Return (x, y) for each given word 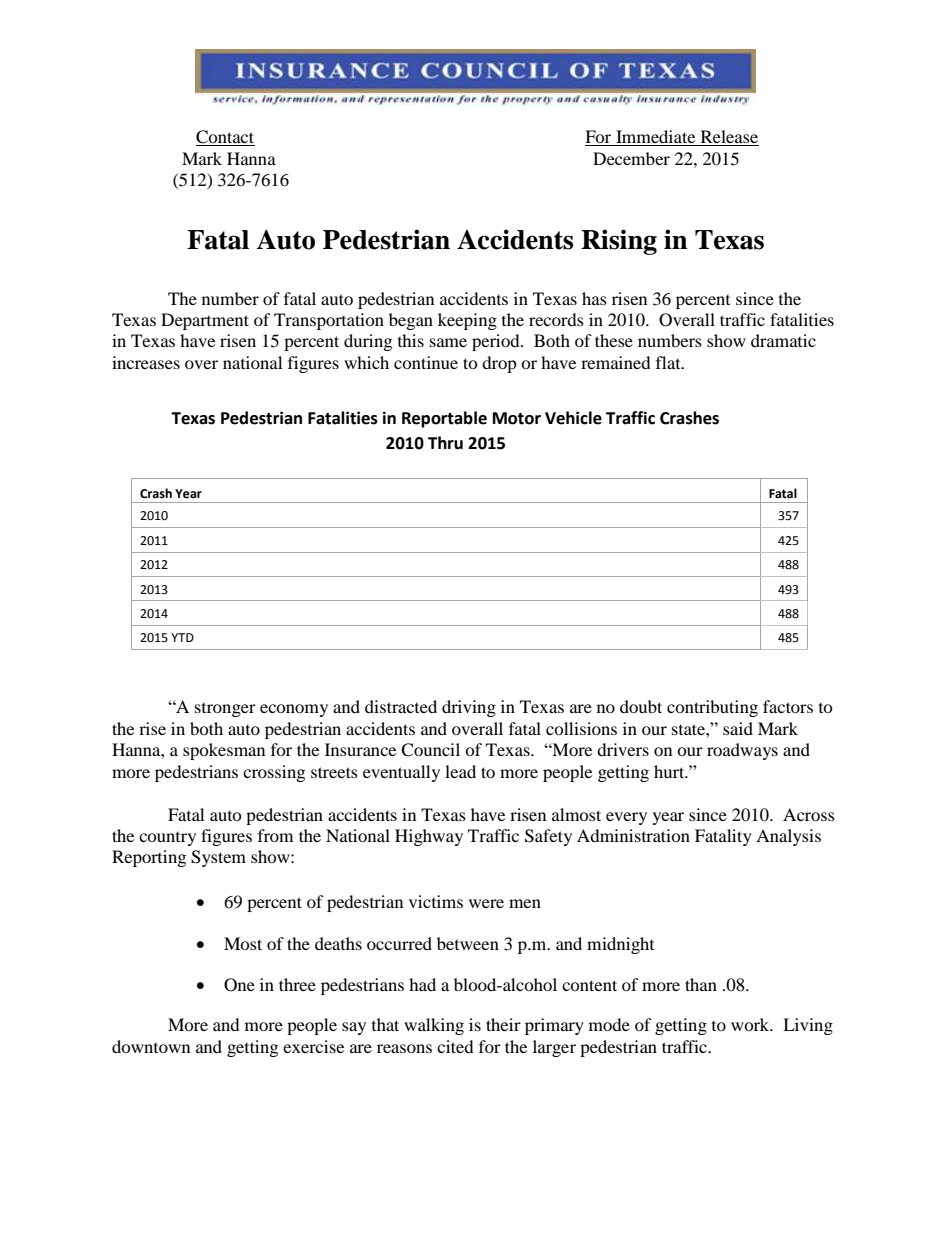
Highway (429, 837)
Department (205, 321)
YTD (182, 637)
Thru (445, 443)
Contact (225, 138)
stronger (225, 710)
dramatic (783, 340)
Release (728, 138)
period (497, 342)
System (218, 858)
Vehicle (573, 418)
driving (469, 708)
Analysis (788, 837)
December (631, 158)
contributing (712, 708)
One (239, 985)
